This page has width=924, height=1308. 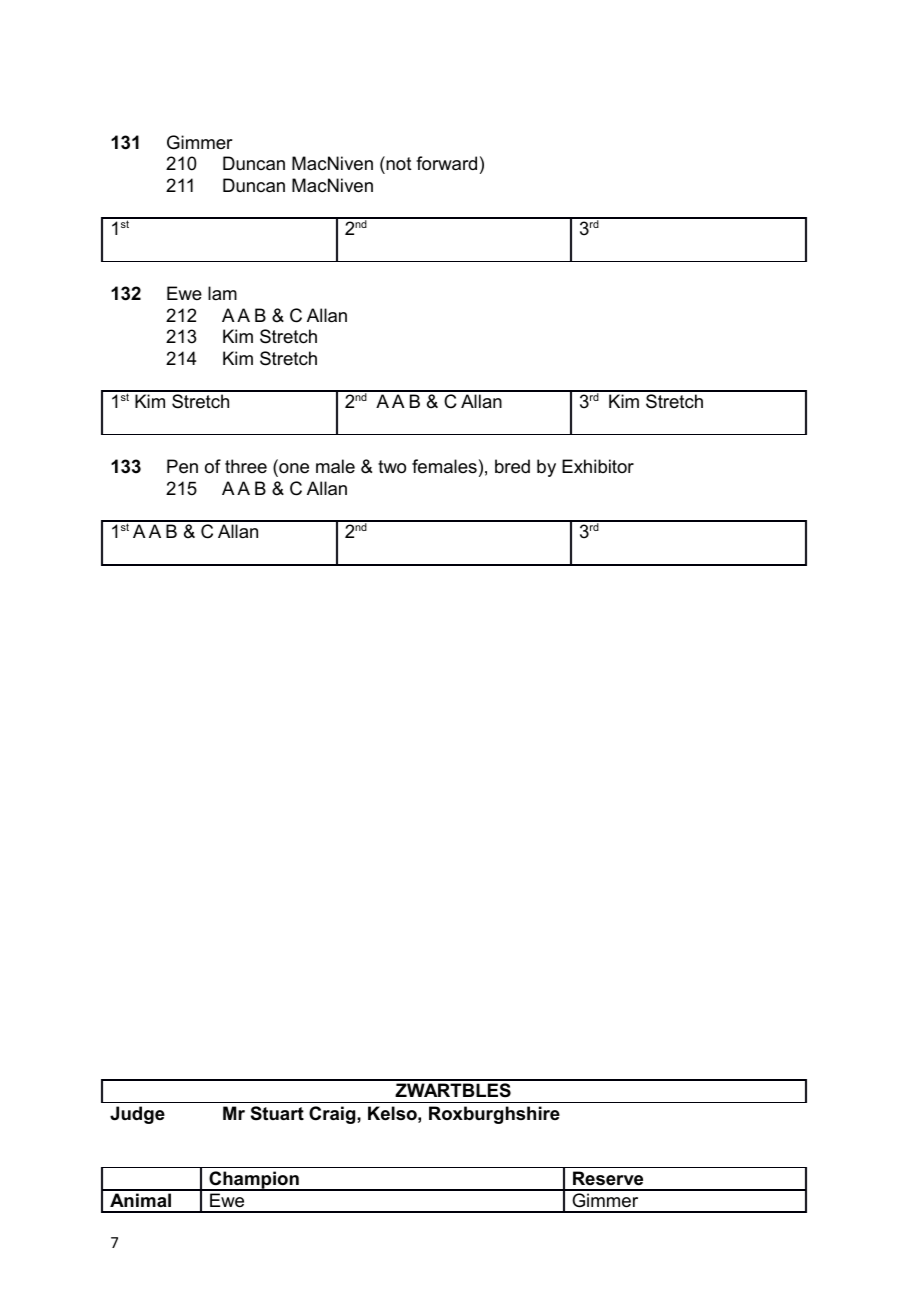 What do you see at coordinates (398, 163) in the page?
I see `not` at bounding box center [398, 163].
